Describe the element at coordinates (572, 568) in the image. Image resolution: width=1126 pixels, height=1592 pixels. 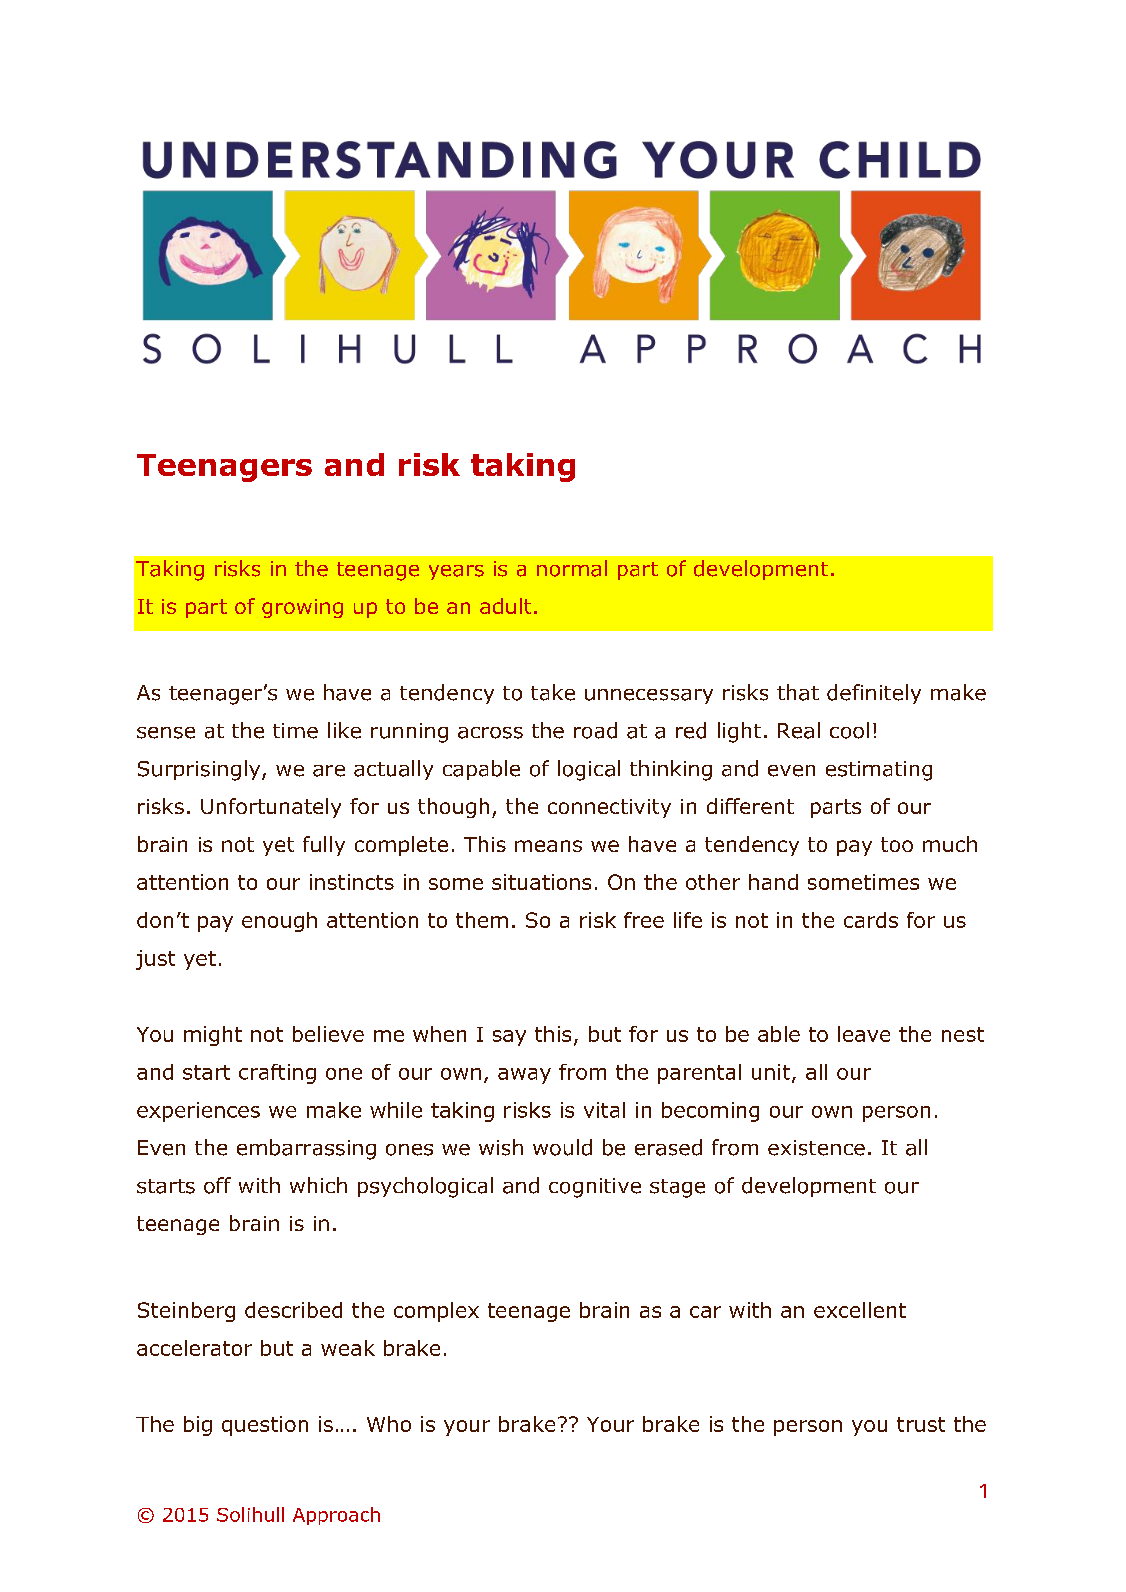
I see `normal` at that location.
